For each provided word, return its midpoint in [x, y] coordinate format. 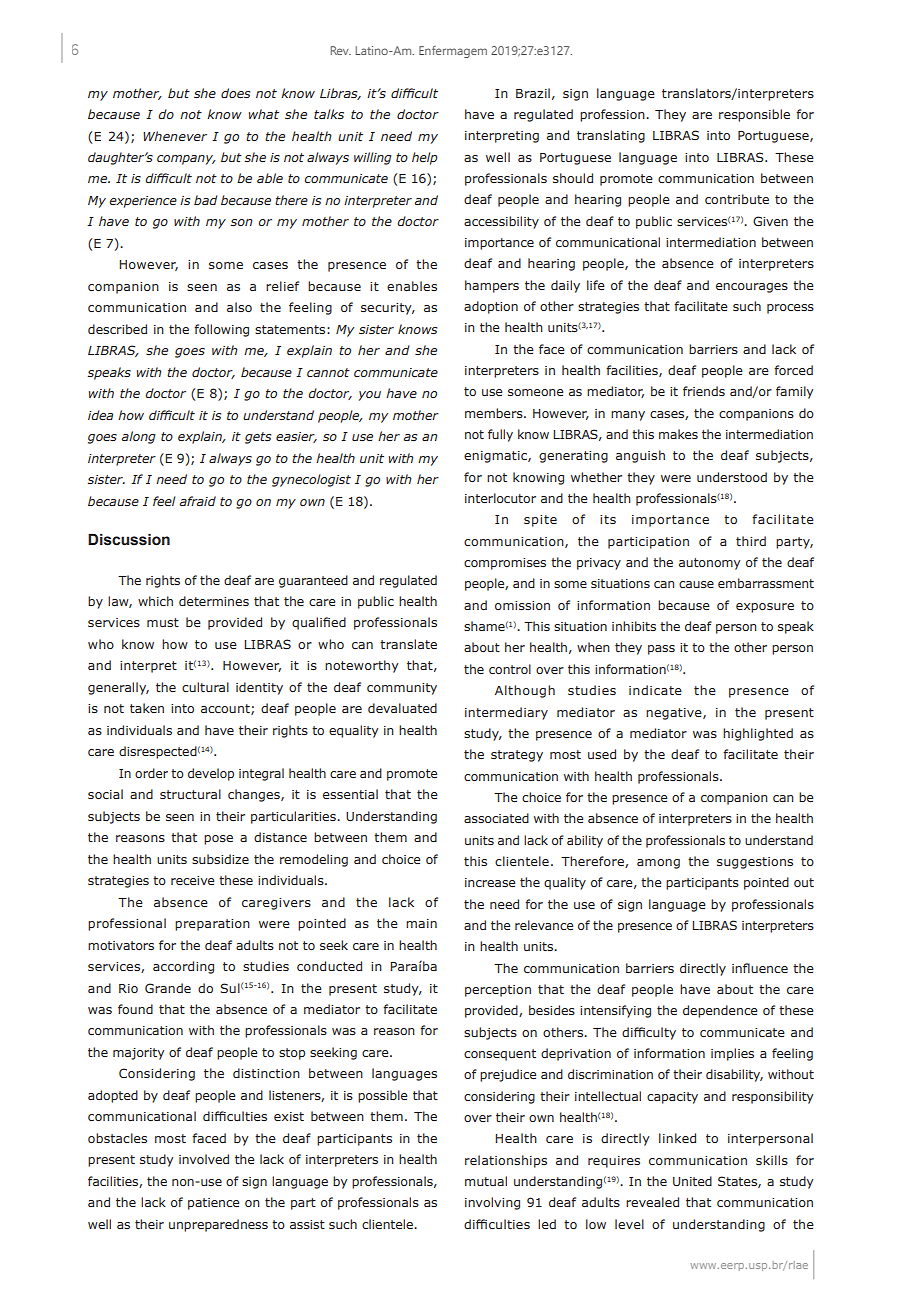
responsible [754, 115]
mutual [486, 1181]
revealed [652, 1202]
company [186, 160]
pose [218, 840]
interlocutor [500, 498]
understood [732, 477]
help [425, 158]
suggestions [755, 863]
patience [213, 1204]
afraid [198, 501]
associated [496, 818]
